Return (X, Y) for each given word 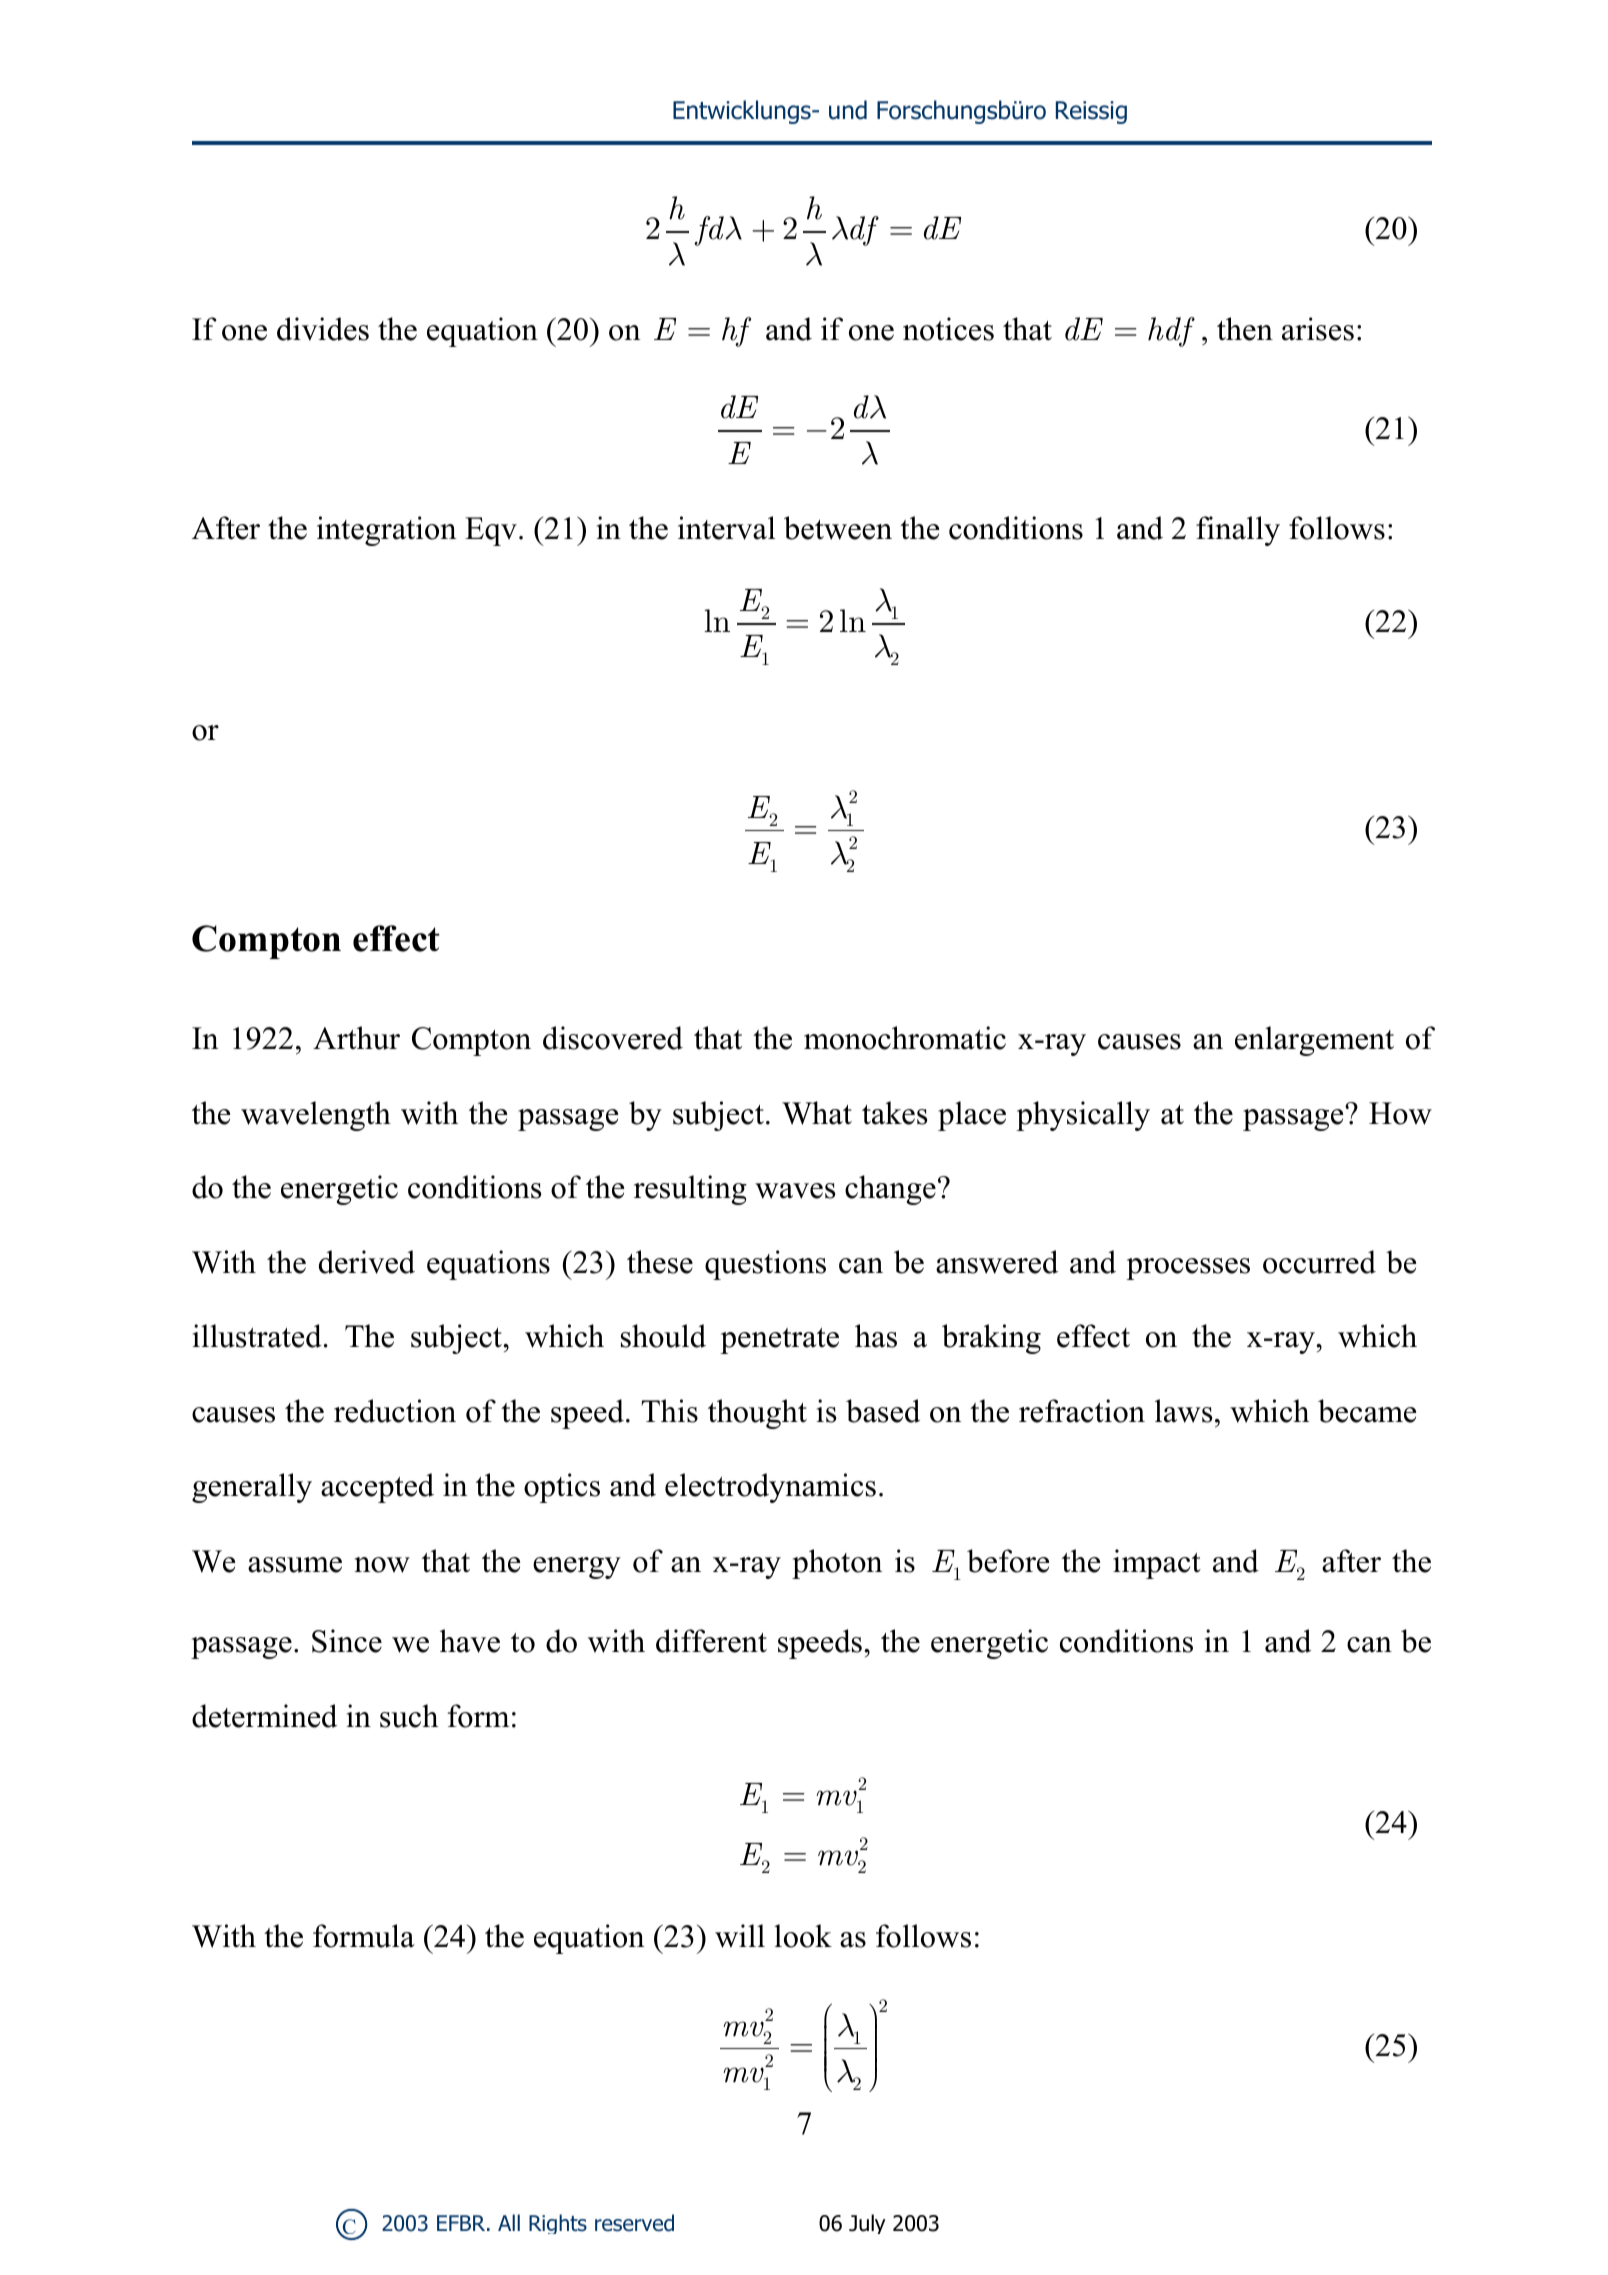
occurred (1319, 1262)
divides (323, 329)
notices (948, 329)
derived (367, 1262)
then (1245, 329)
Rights (558, 2224)
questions (765, 1265)
